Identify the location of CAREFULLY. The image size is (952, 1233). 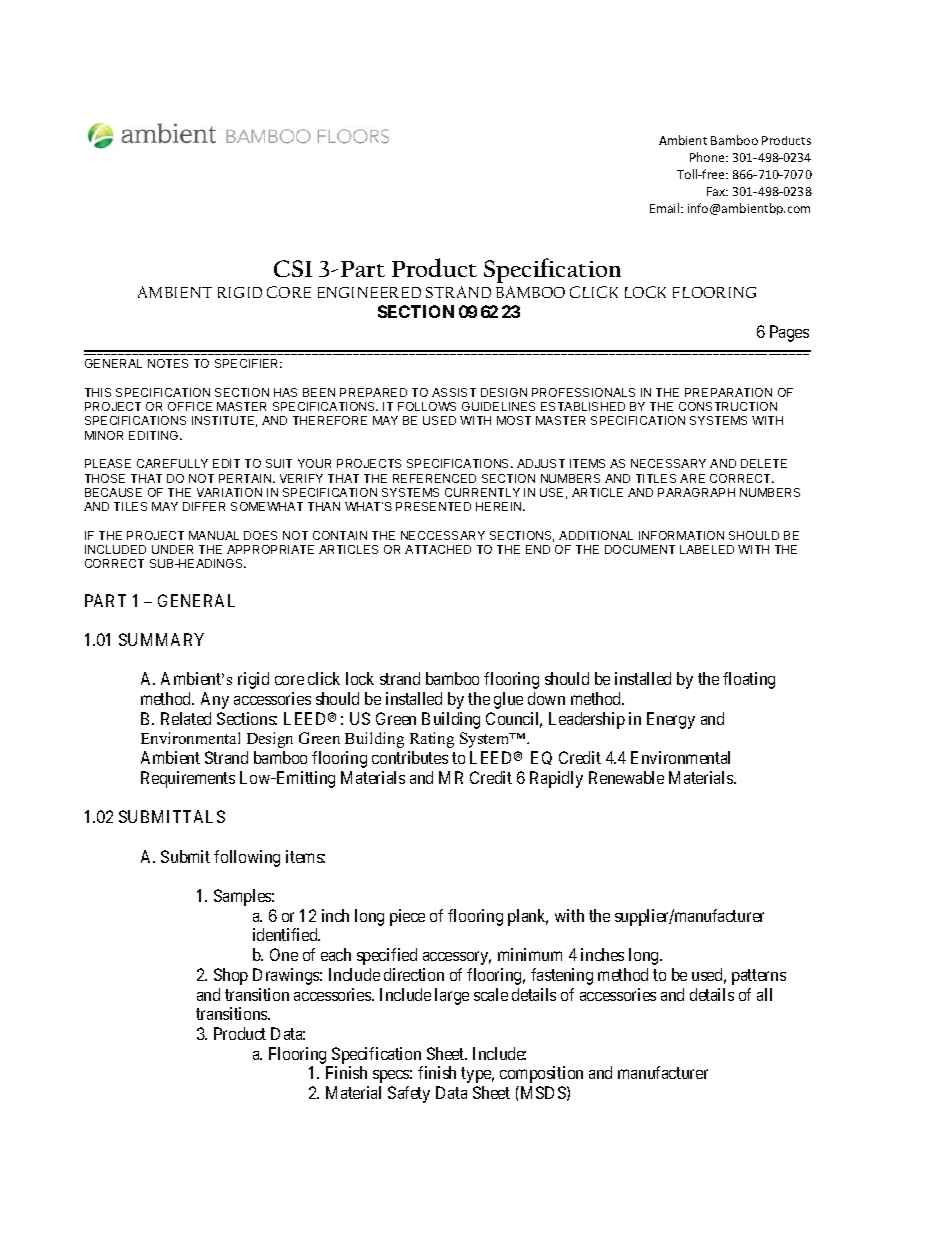
(172, 463).
